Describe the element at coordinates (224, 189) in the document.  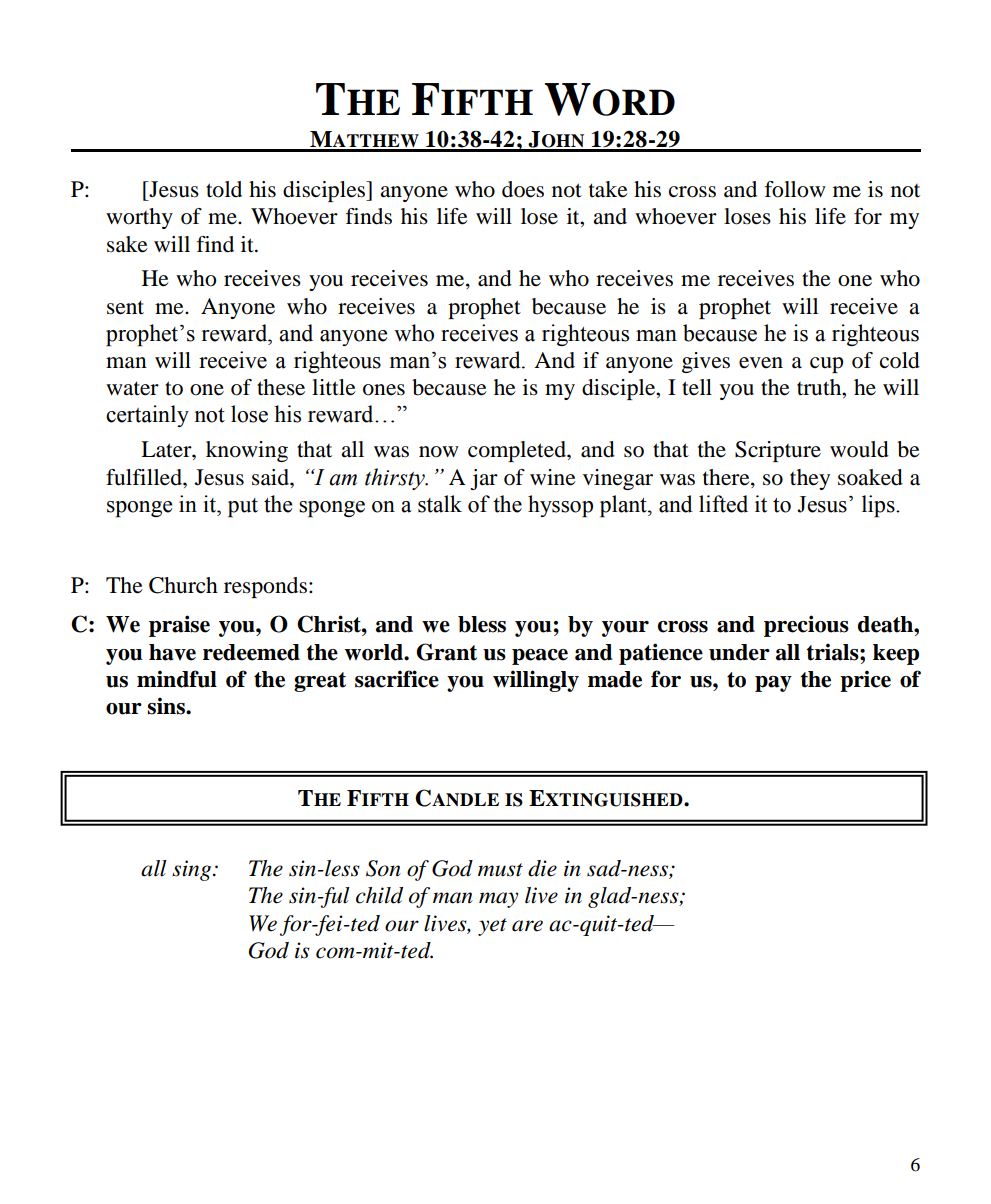
I see `told` at that location.
